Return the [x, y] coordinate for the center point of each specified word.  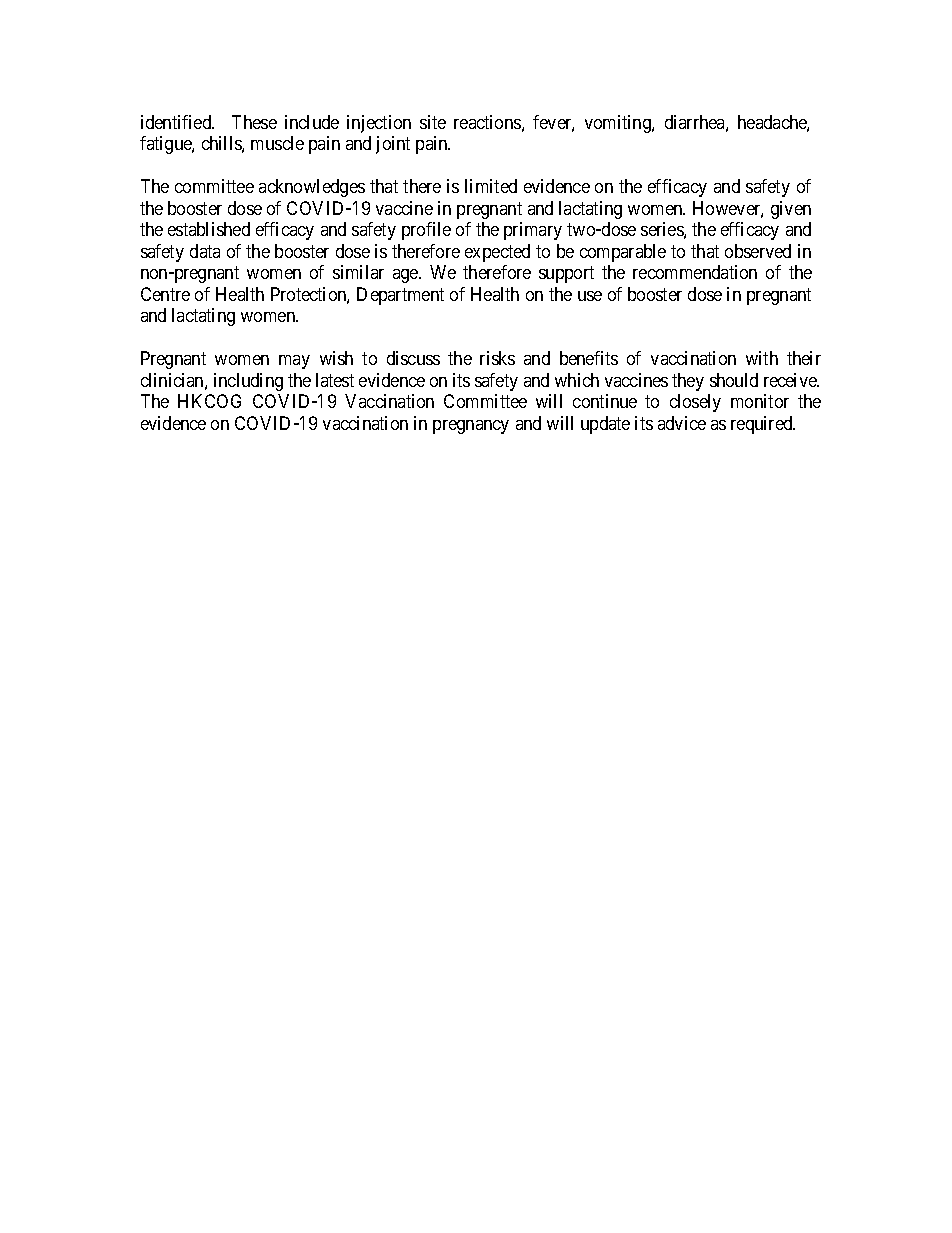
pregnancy [471, 427]
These [254, 122]
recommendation [695, 272]
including [248, 382]
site [433, 122]
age [406, 276]
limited [491, 186]
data [205, 251]
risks [497, 358]
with [762, 358]
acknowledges [312, 188]
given [791, 210]
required [763, 425]
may [294, 362]
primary [533, 231]
